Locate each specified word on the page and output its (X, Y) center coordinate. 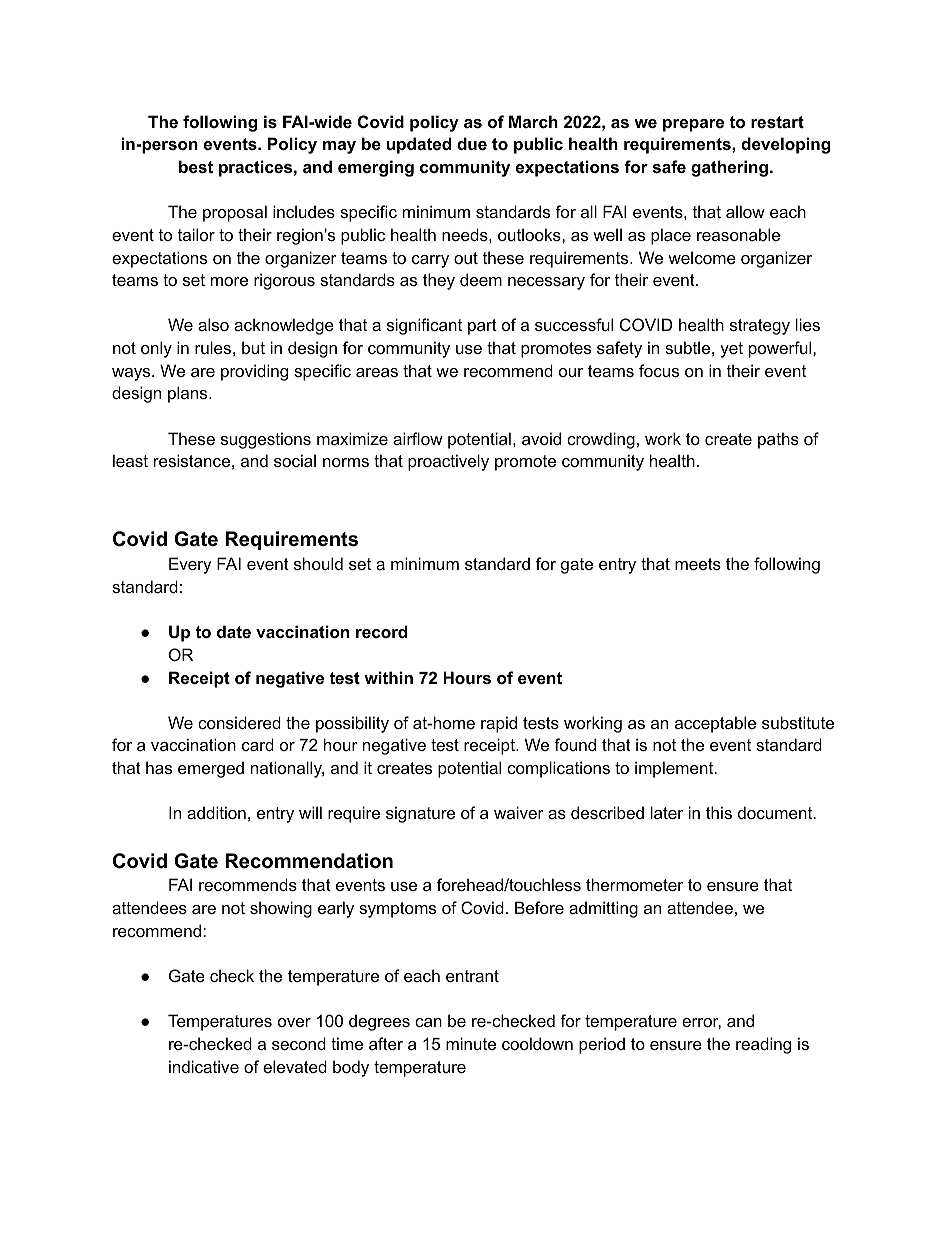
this (719, 812)
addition (216, 812)
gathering (731, 168)
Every (190, 565)
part (482, 327)
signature (420, 814)
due (472, 143)
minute (471, 1043)
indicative (204, 1066)
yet (731, 350)
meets (698, 564)
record (381, 631)
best (196, 166)
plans (189, 394)
